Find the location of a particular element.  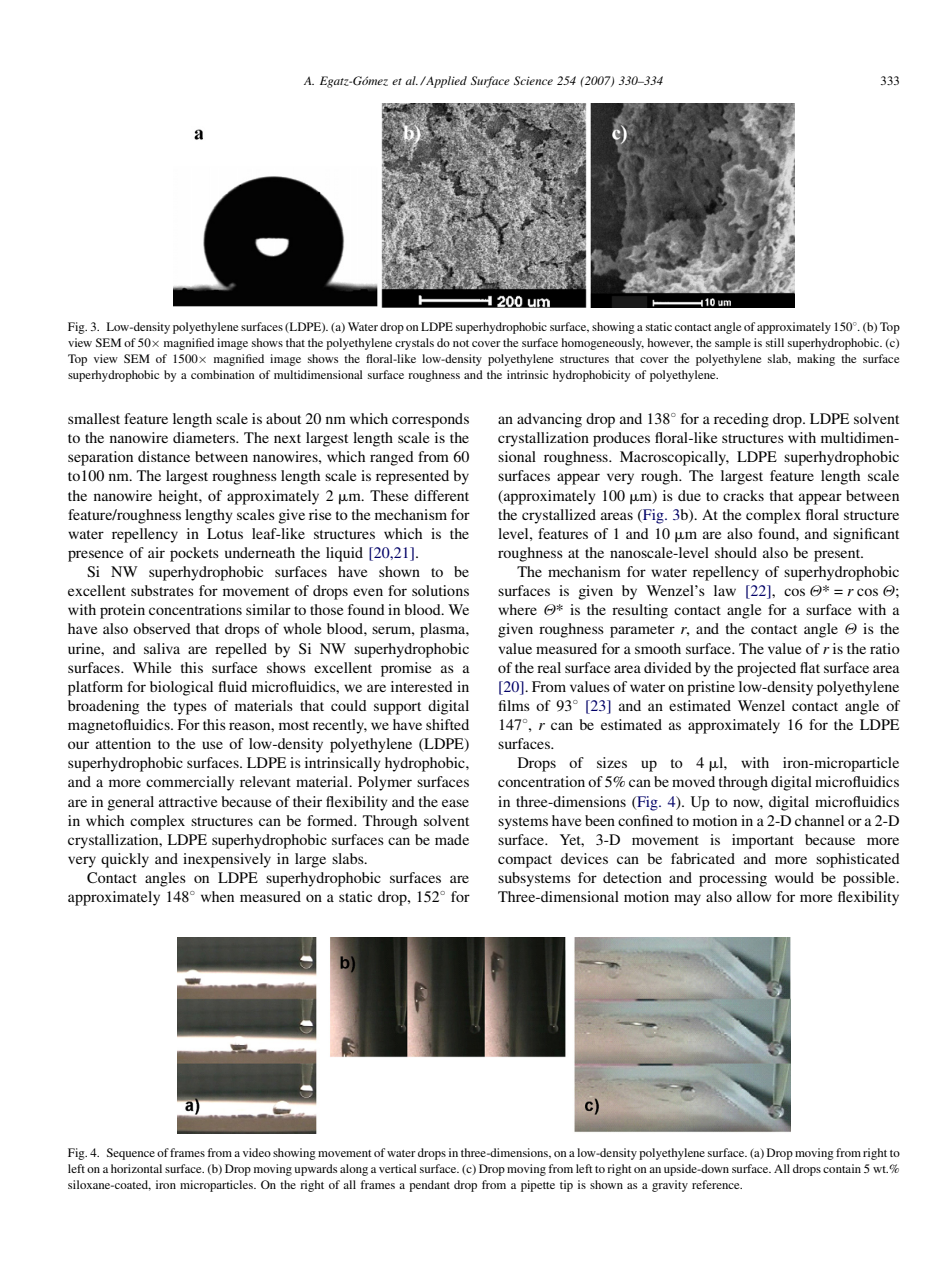

ease is located at coordinates (455, 803).
